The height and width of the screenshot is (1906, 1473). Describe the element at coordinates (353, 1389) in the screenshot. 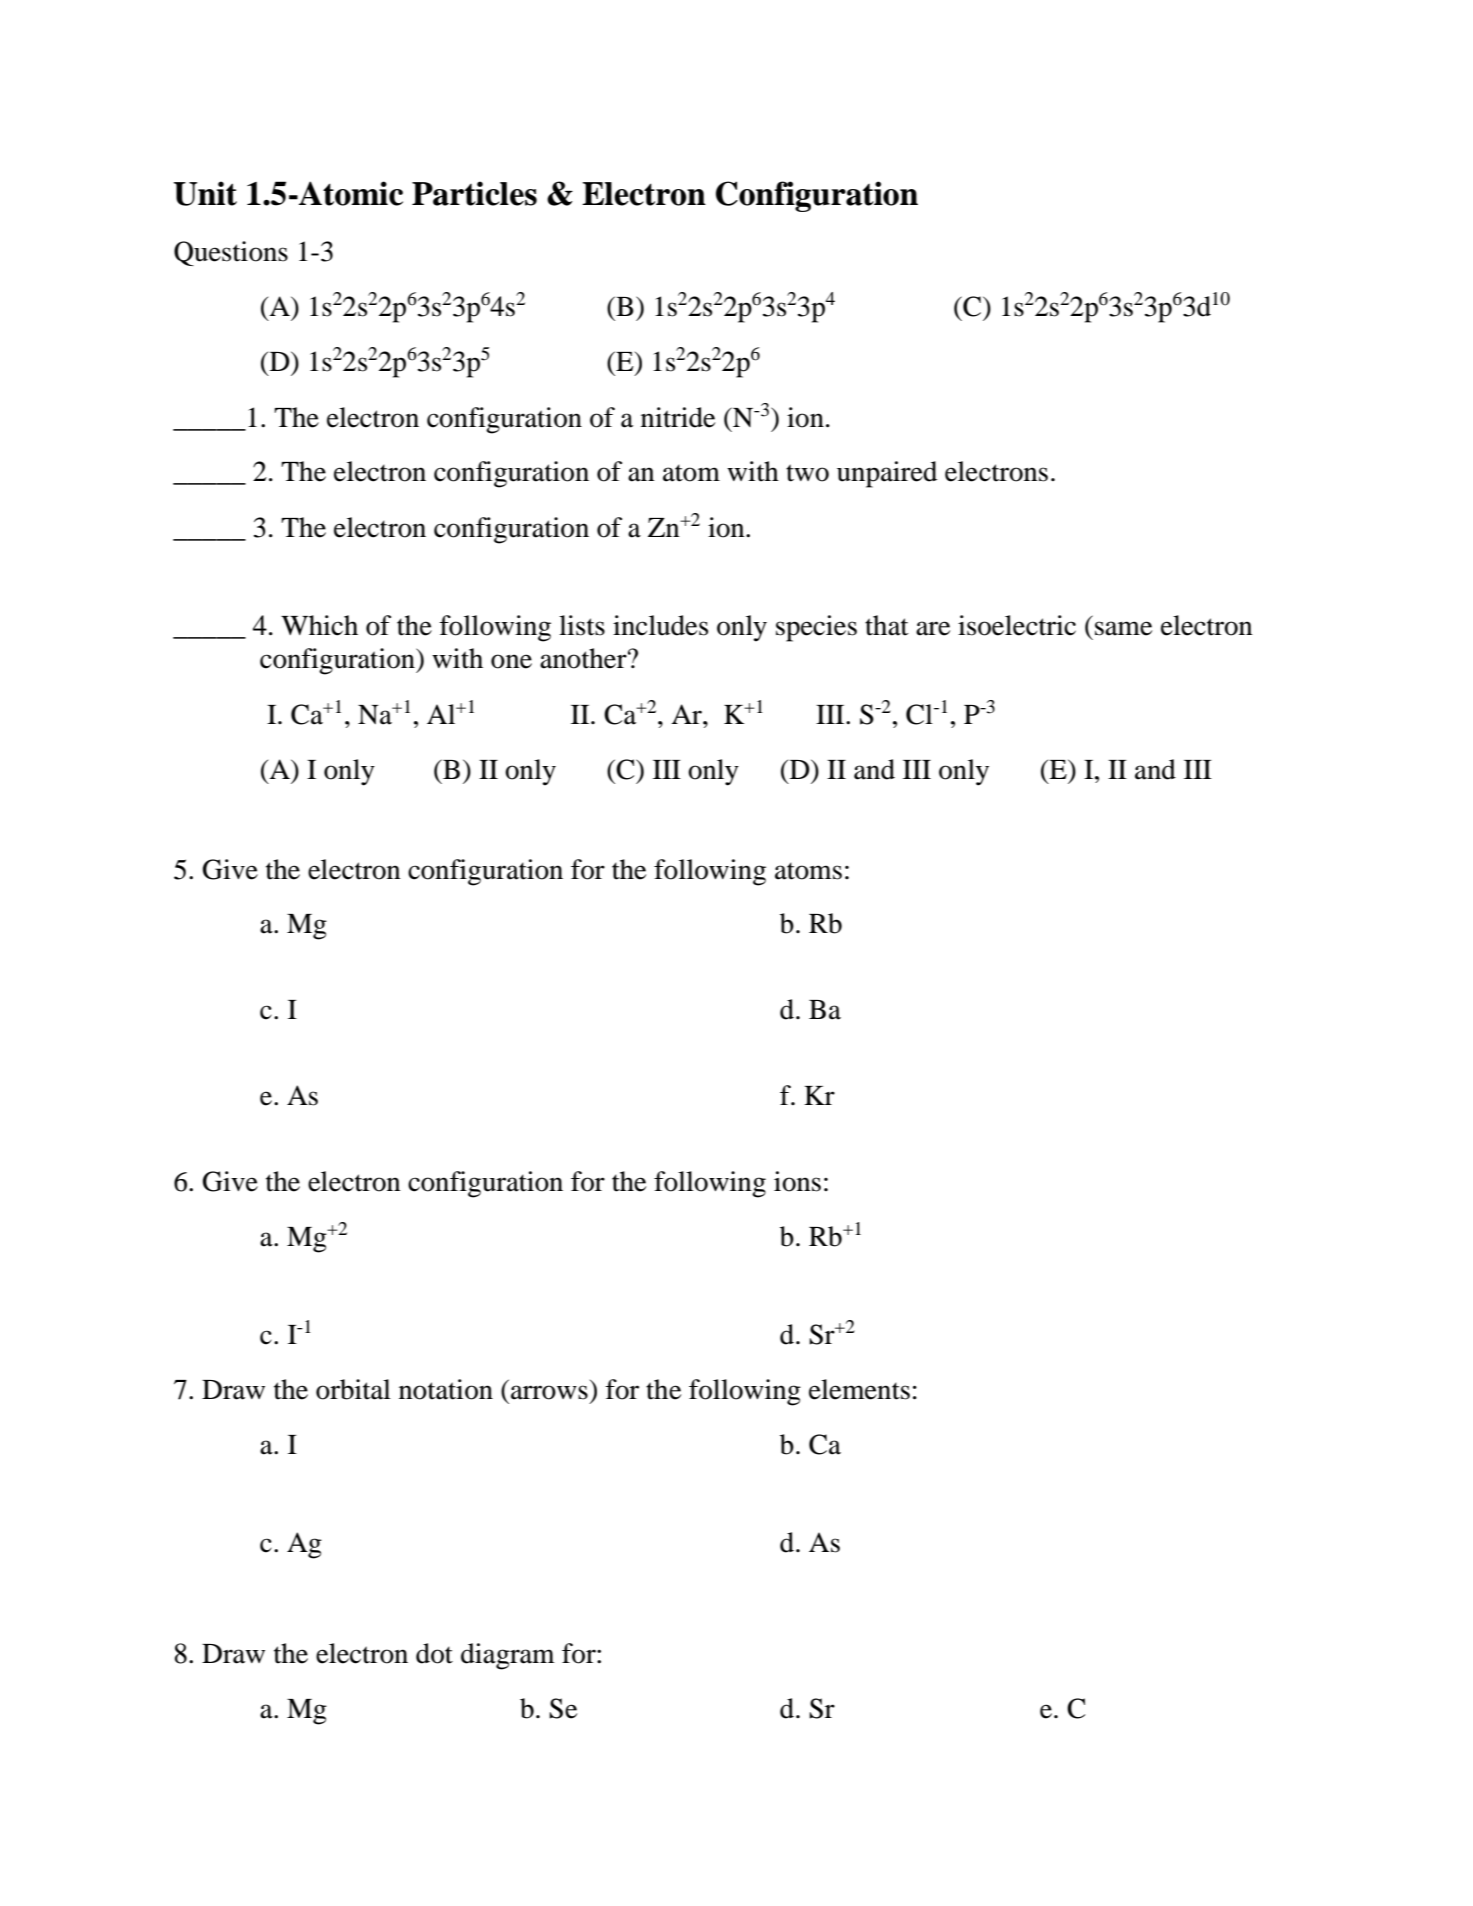

I see `orbital` at that location.
